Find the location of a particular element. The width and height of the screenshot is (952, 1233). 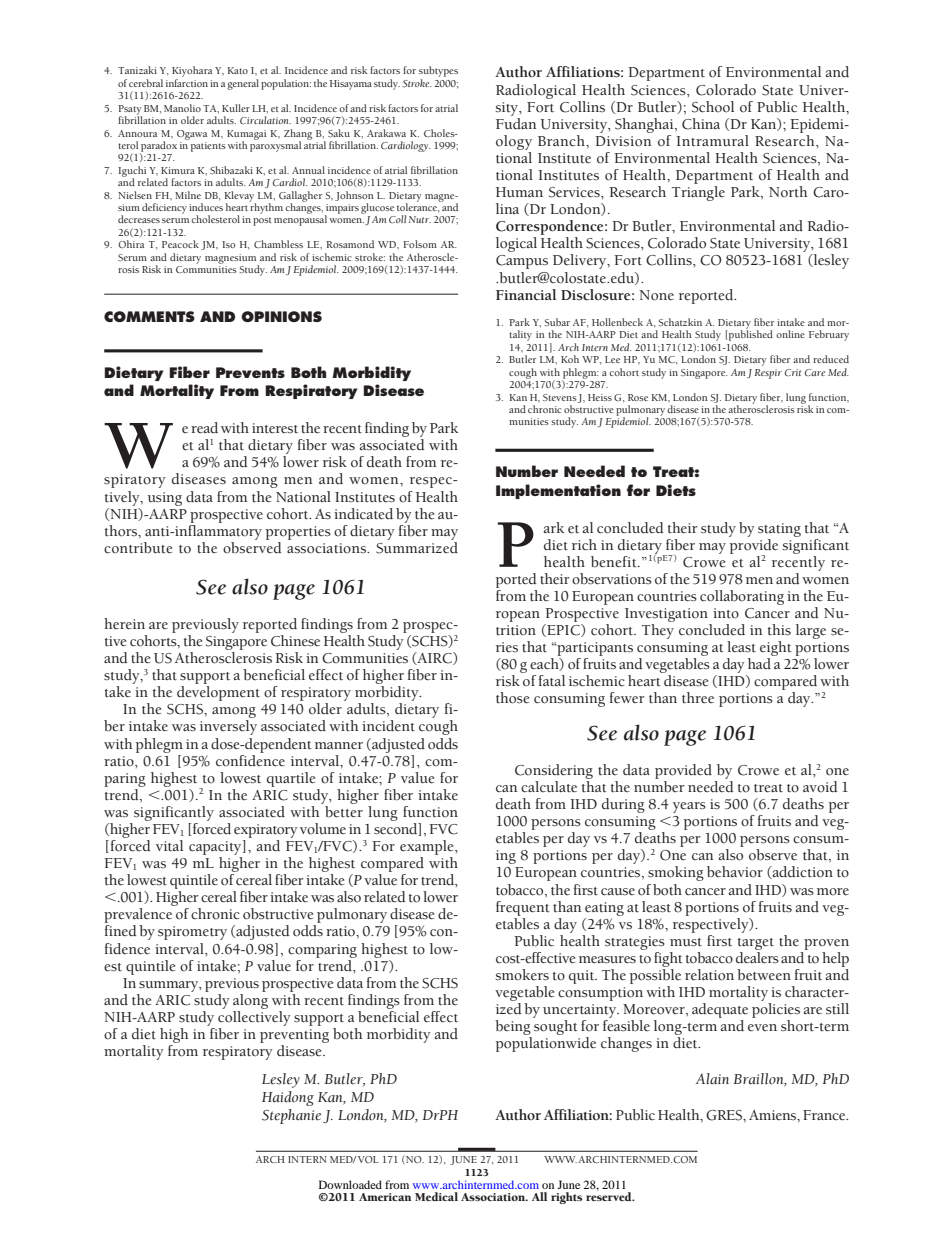

spirometry is located at coordinates (192, 933).
